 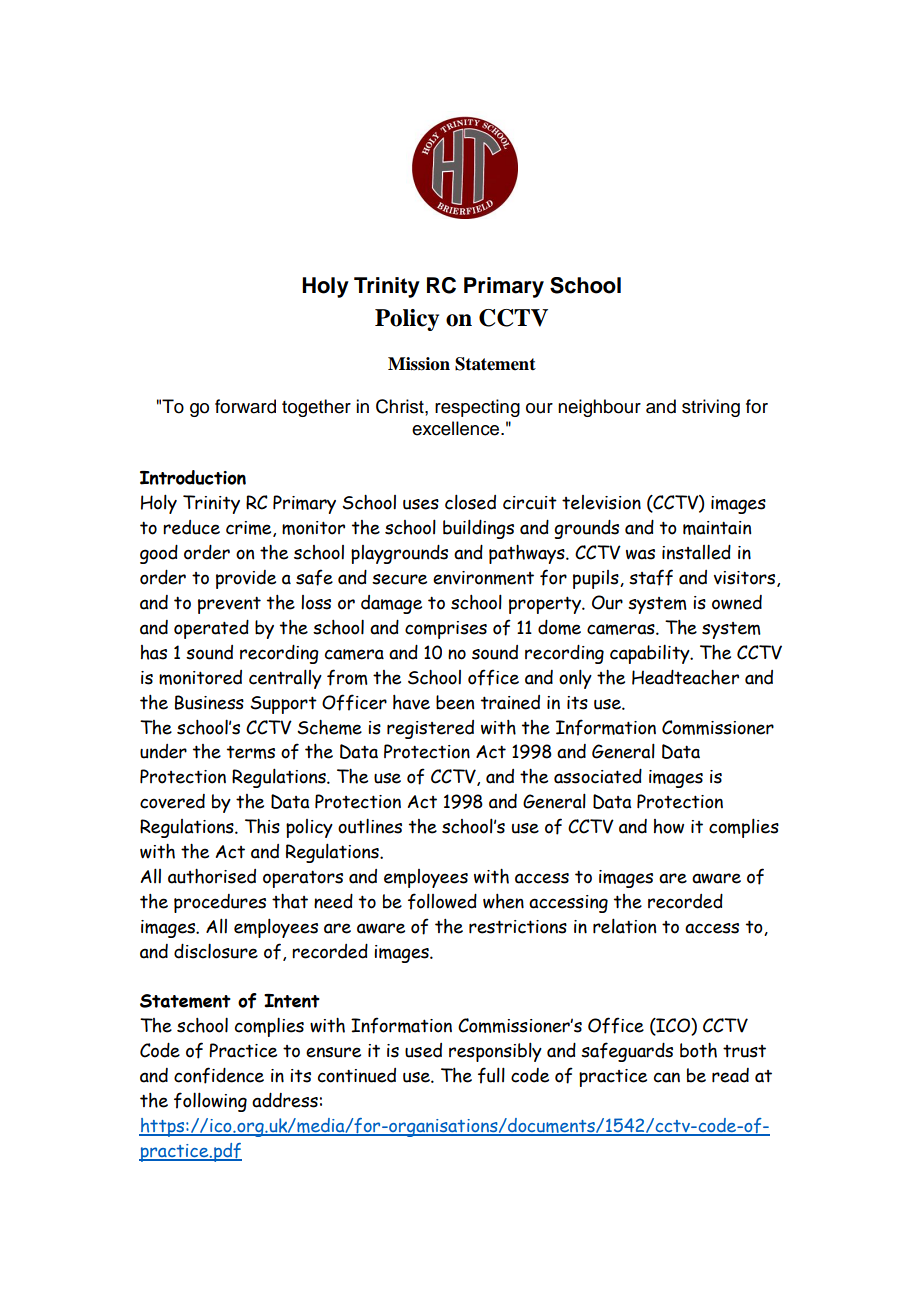 I want to click on full, so click(x=491, y=1075).
